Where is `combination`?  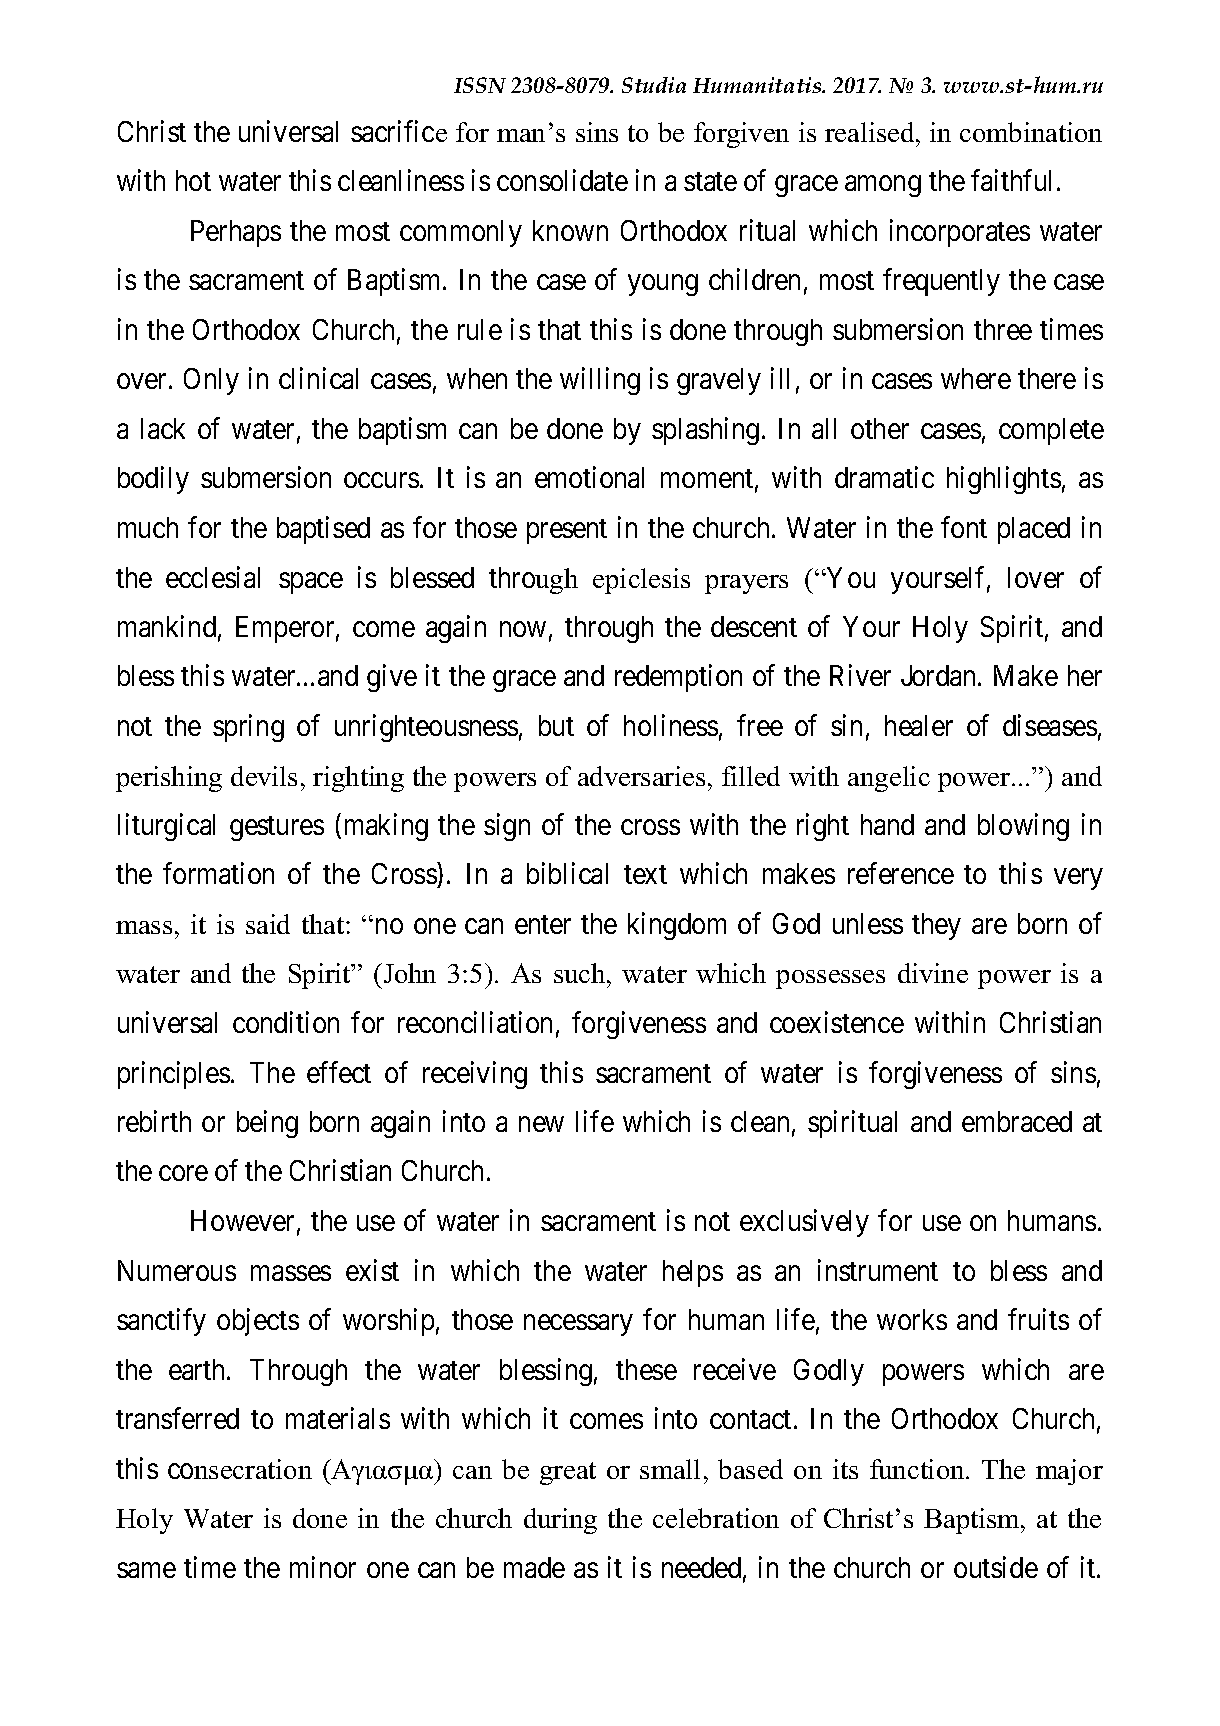
combination is located at coordinates (1031, 132).
